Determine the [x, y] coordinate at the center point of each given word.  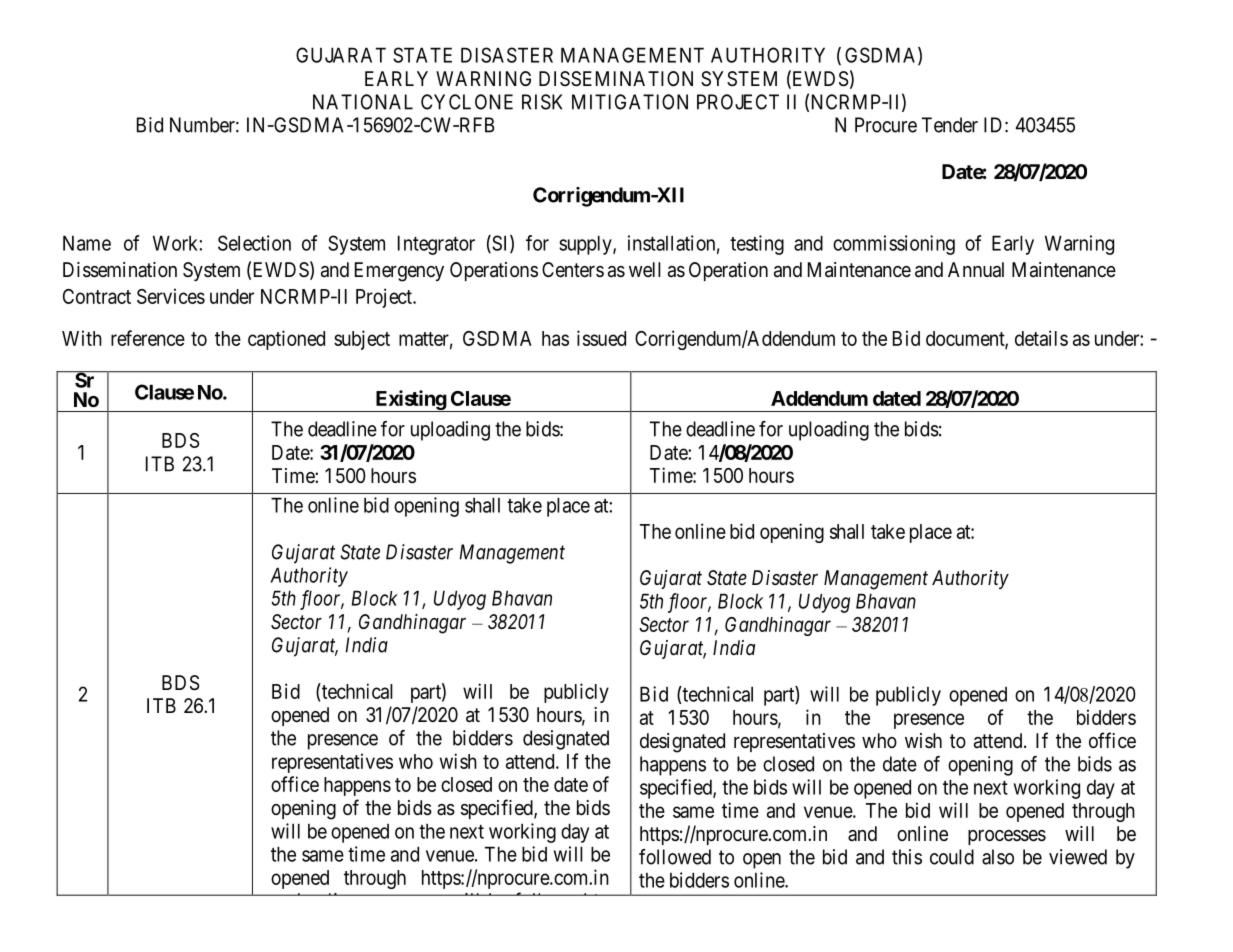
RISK [542, 102]
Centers [573, 269]
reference [148, 338]
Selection [254, 243]
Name [87, 243]
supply [586, 245]
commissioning [894, 245]
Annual [976, 270]
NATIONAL [363, 102]
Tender [950, 125]
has [555, 338]
